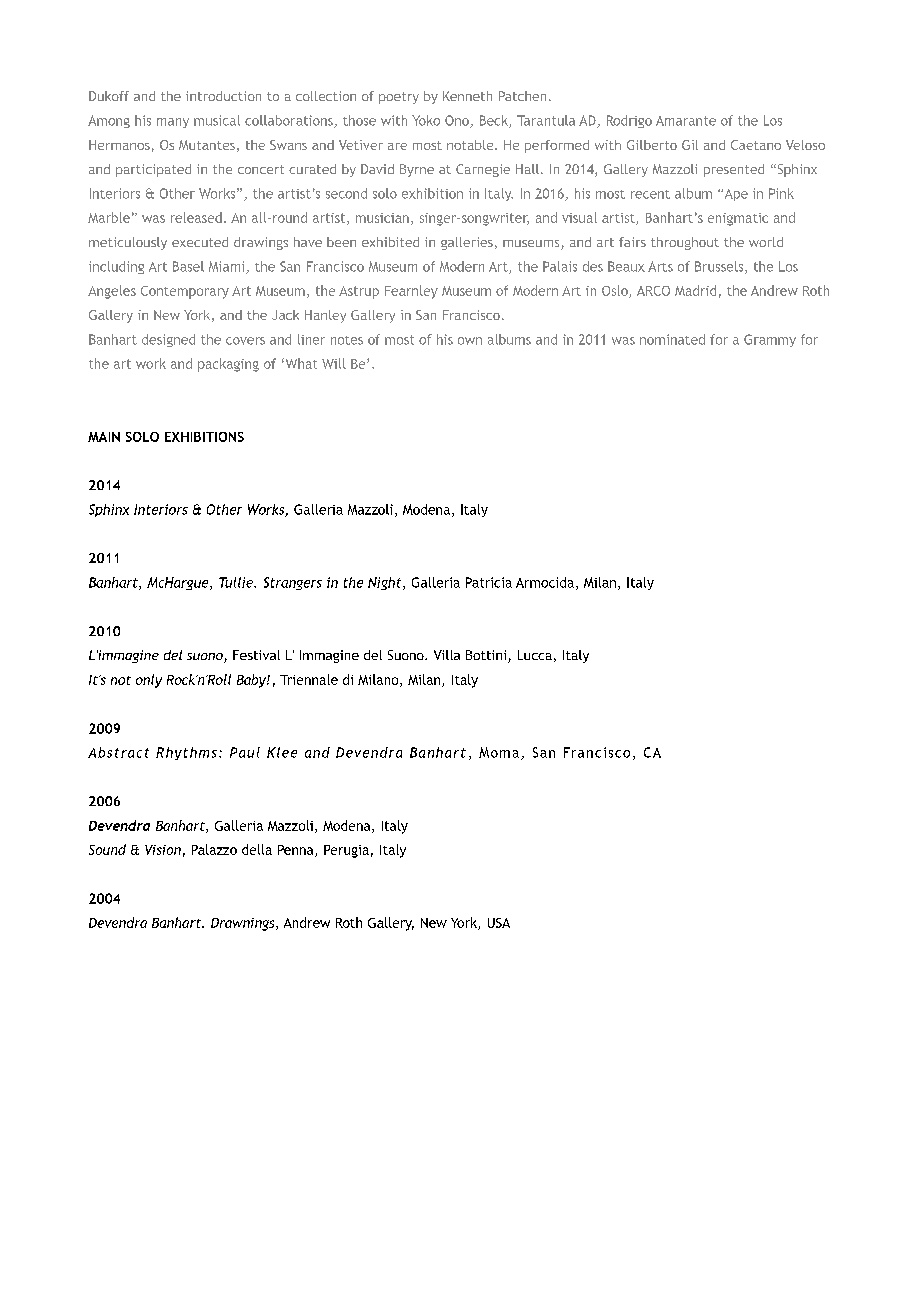 Image resolution: width=924 pixels, height=1308 pixels. Describe the element at coordinates (499, 752) in the image. I see `Moma` at that location.
